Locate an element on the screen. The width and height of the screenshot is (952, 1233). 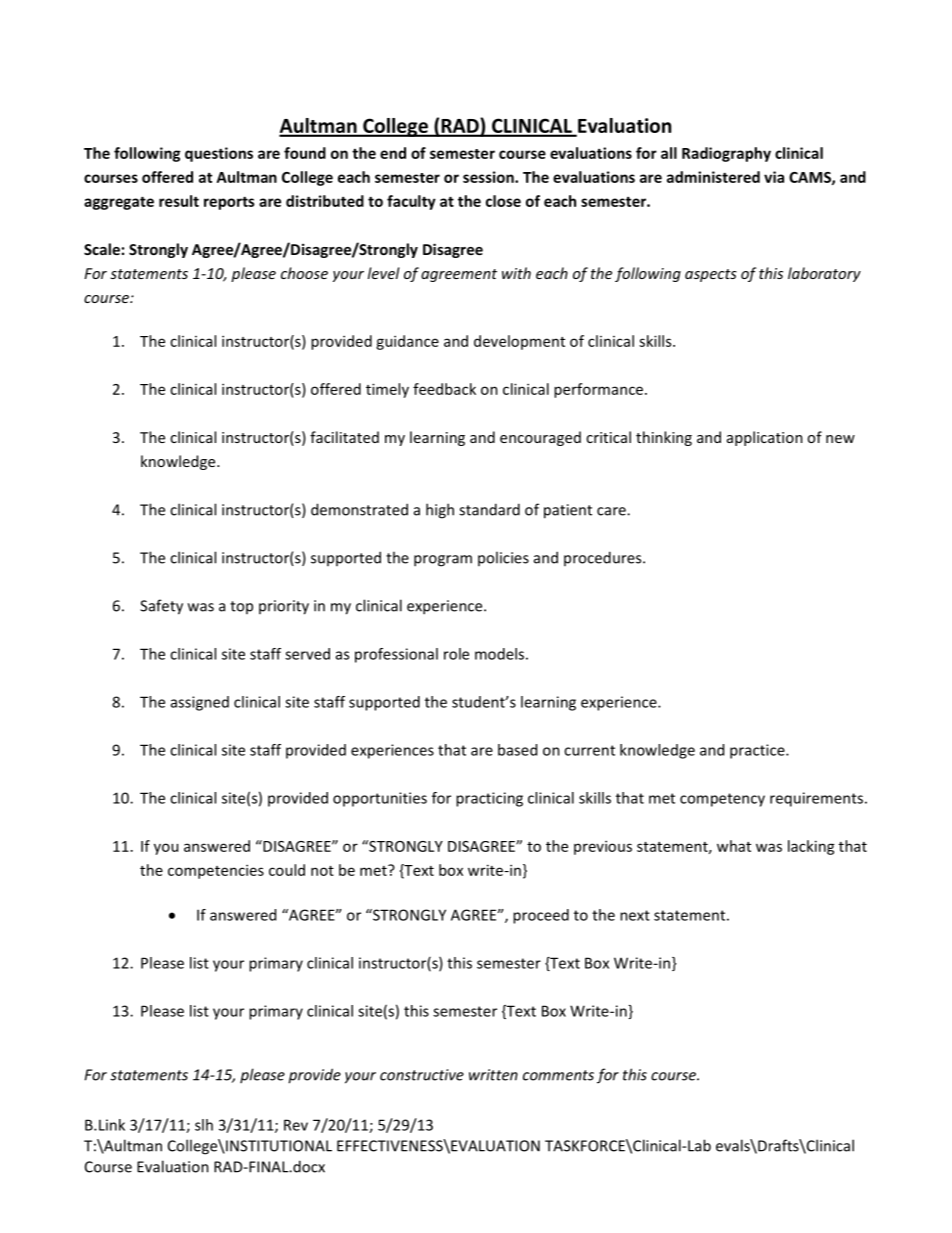
facilitated is located at coordinates (344, 437).
